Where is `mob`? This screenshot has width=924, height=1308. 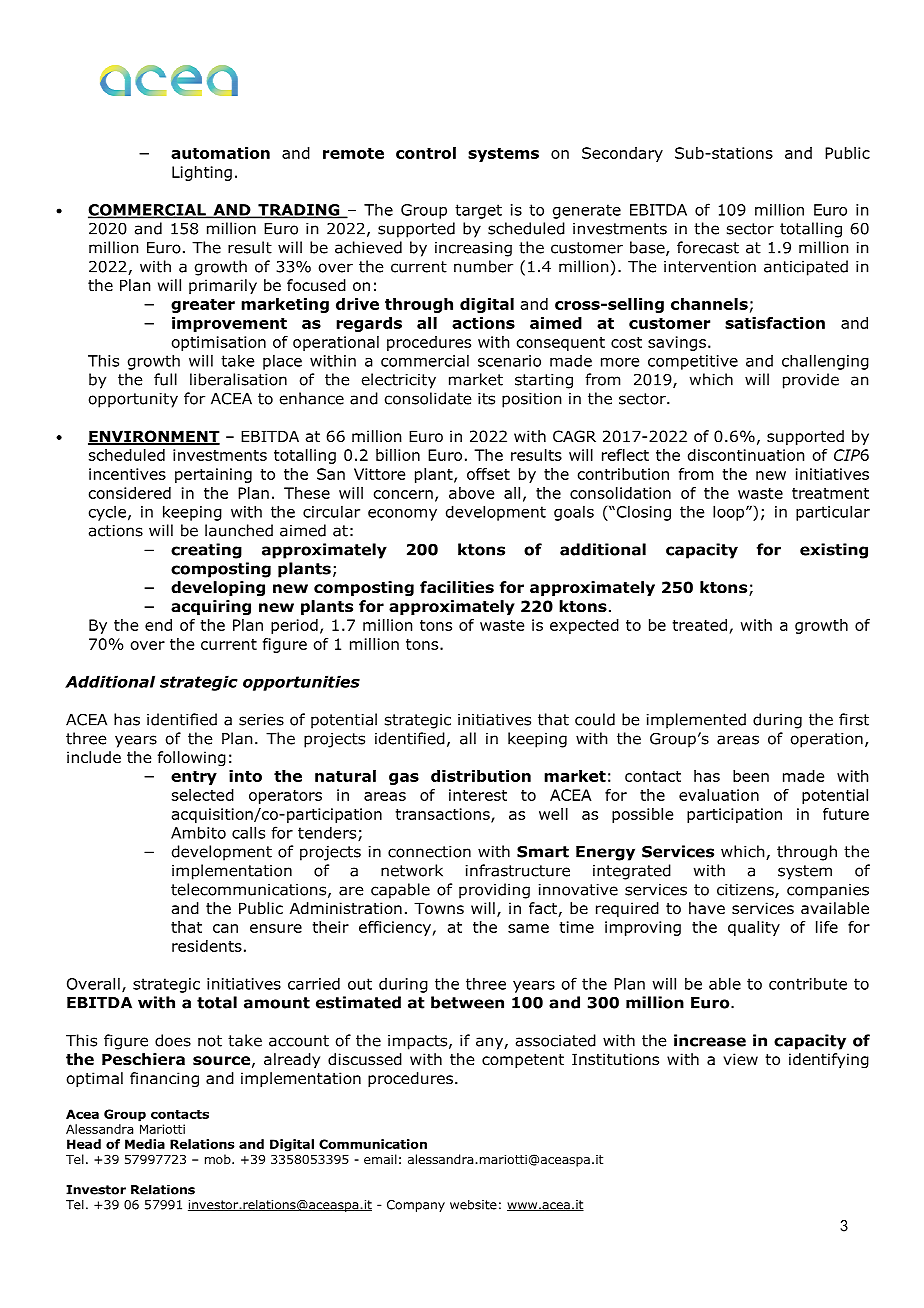
mob is located at coordinates (219, 1159).
